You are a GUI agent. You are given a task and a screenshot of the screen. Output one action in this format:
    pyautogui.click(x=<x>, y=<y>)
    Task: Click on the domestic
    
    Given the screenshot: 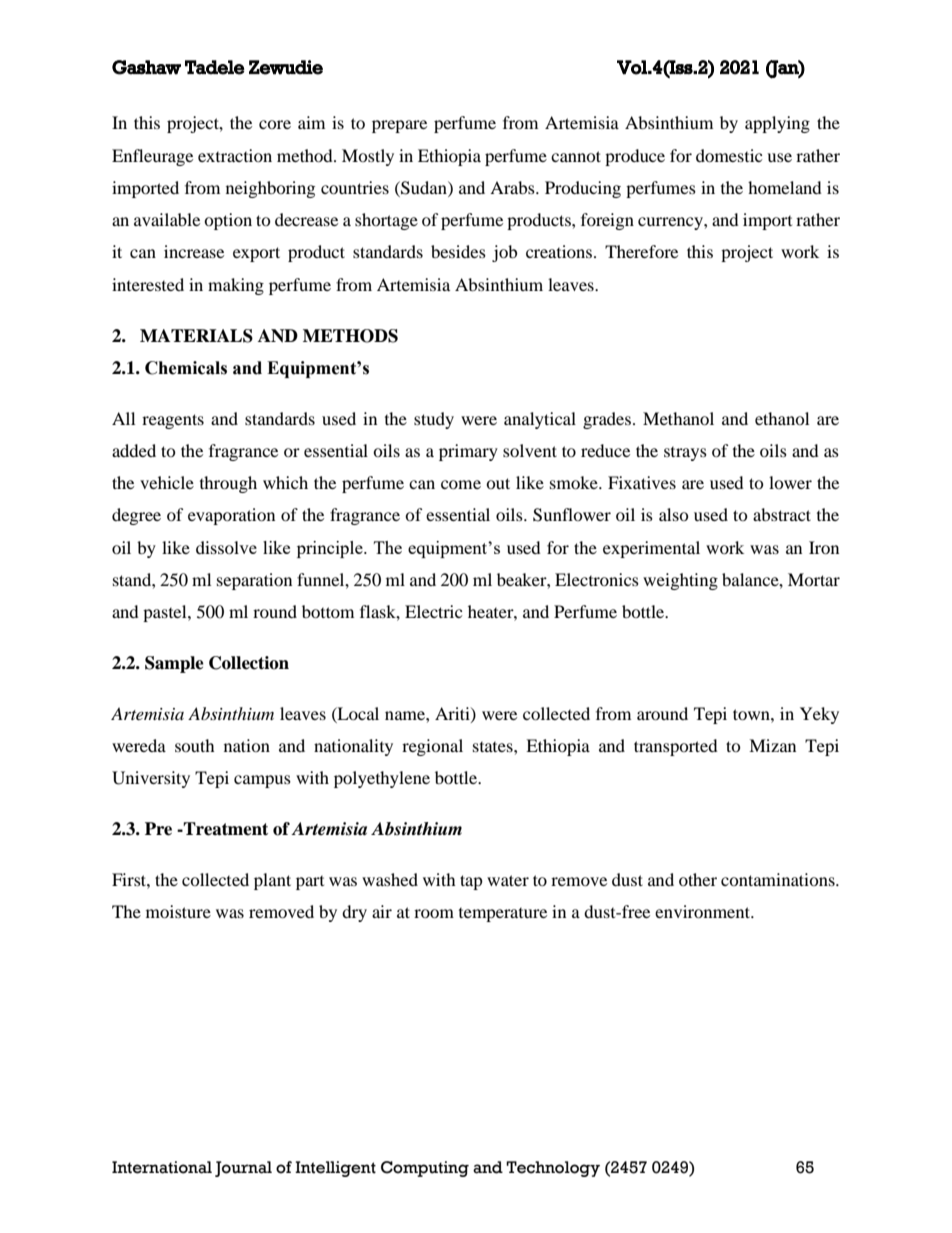 What is the action you would take?
    pyautogui.click(x=729, y=155)
